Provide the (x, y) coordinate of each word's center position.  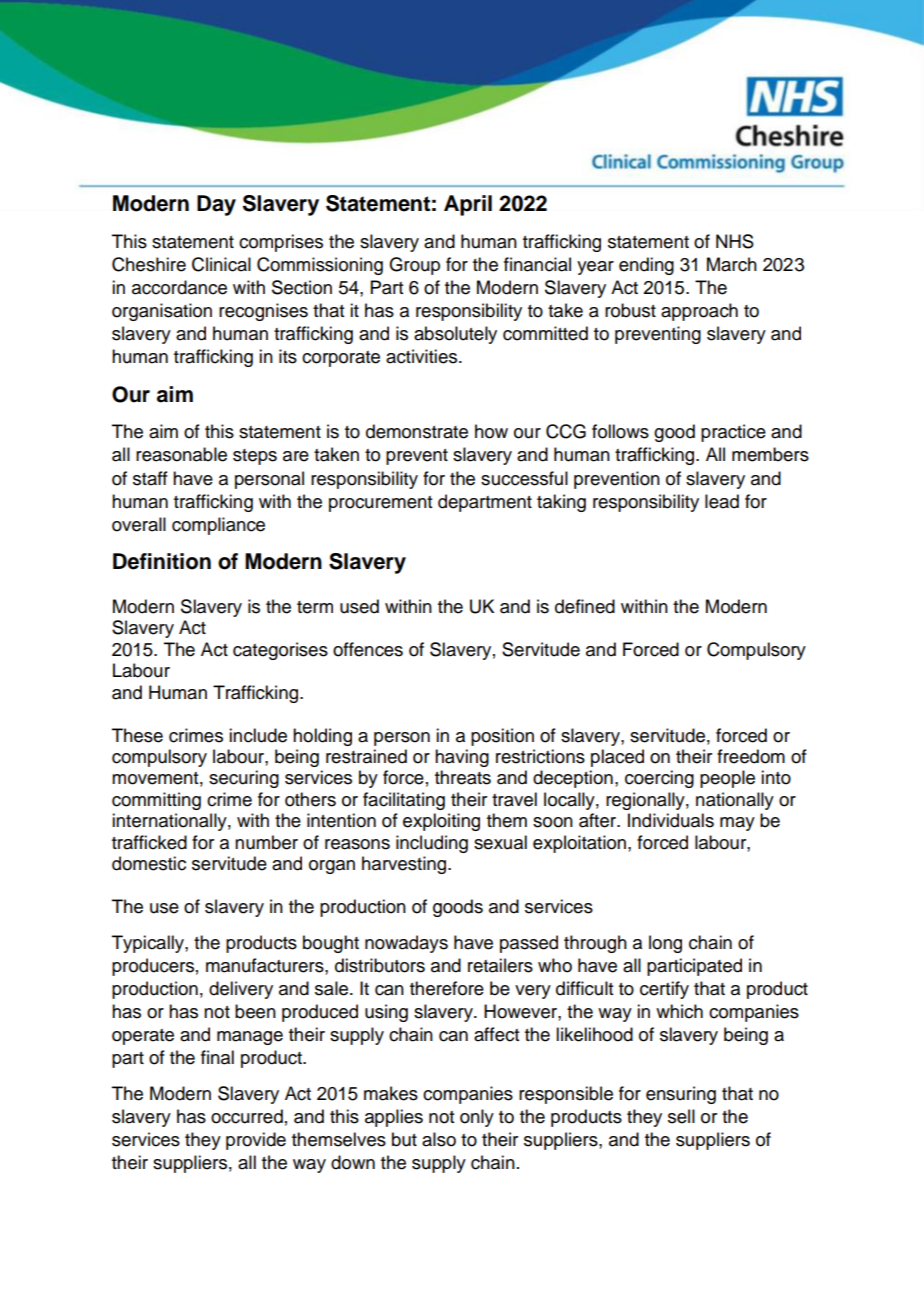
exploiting (441, 822)
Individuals (671, 820)
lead (722, 501)
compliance (218, 526)
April (468, 205)
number (266, 842)
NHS (735, 241)
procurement (380, 504)
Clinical (221, 264)
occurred (247, 1116)
